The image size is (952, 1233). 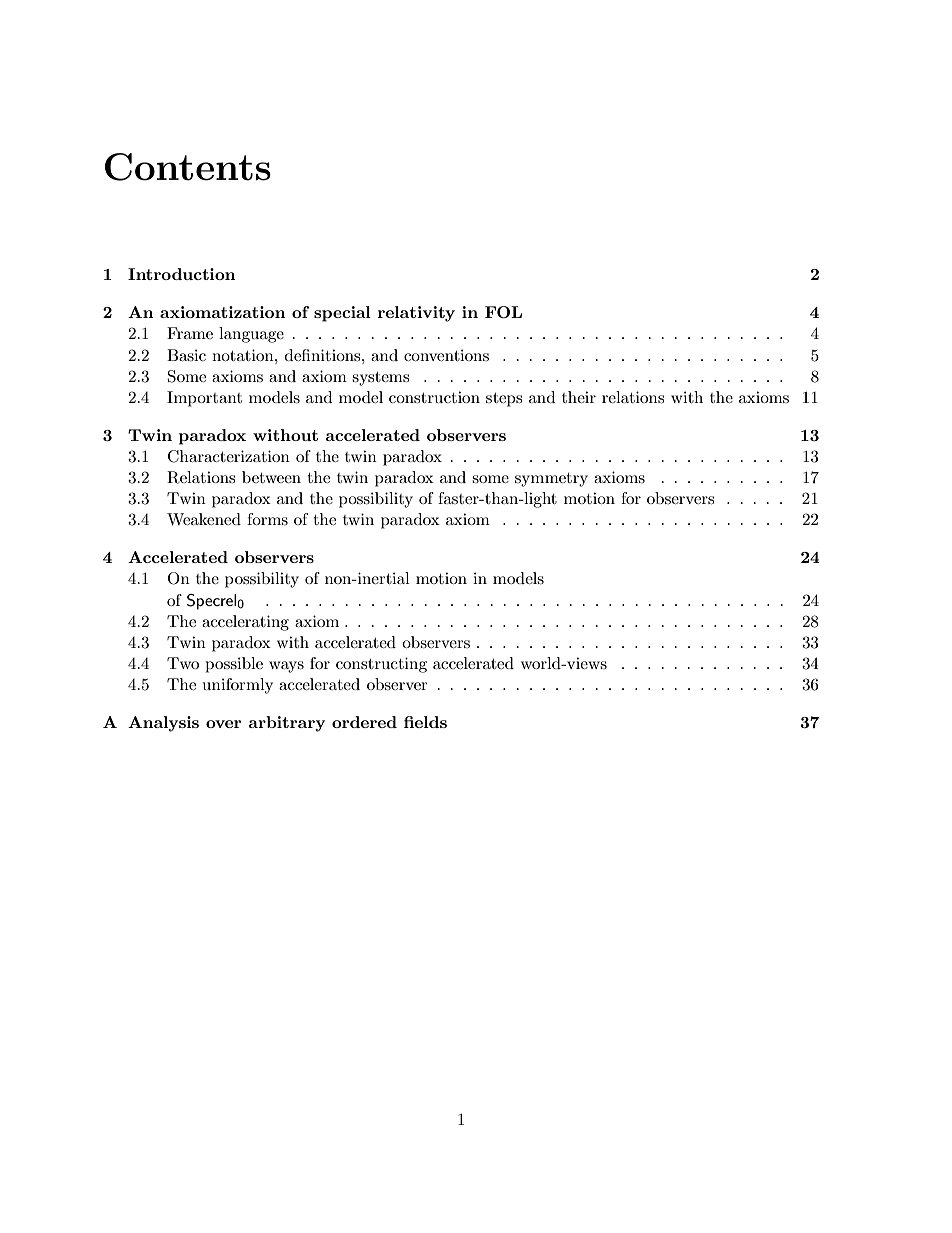 What do you see at coordinates (342, 314) in the screenshot?
I see `special` at bounding box center [342, 314].
